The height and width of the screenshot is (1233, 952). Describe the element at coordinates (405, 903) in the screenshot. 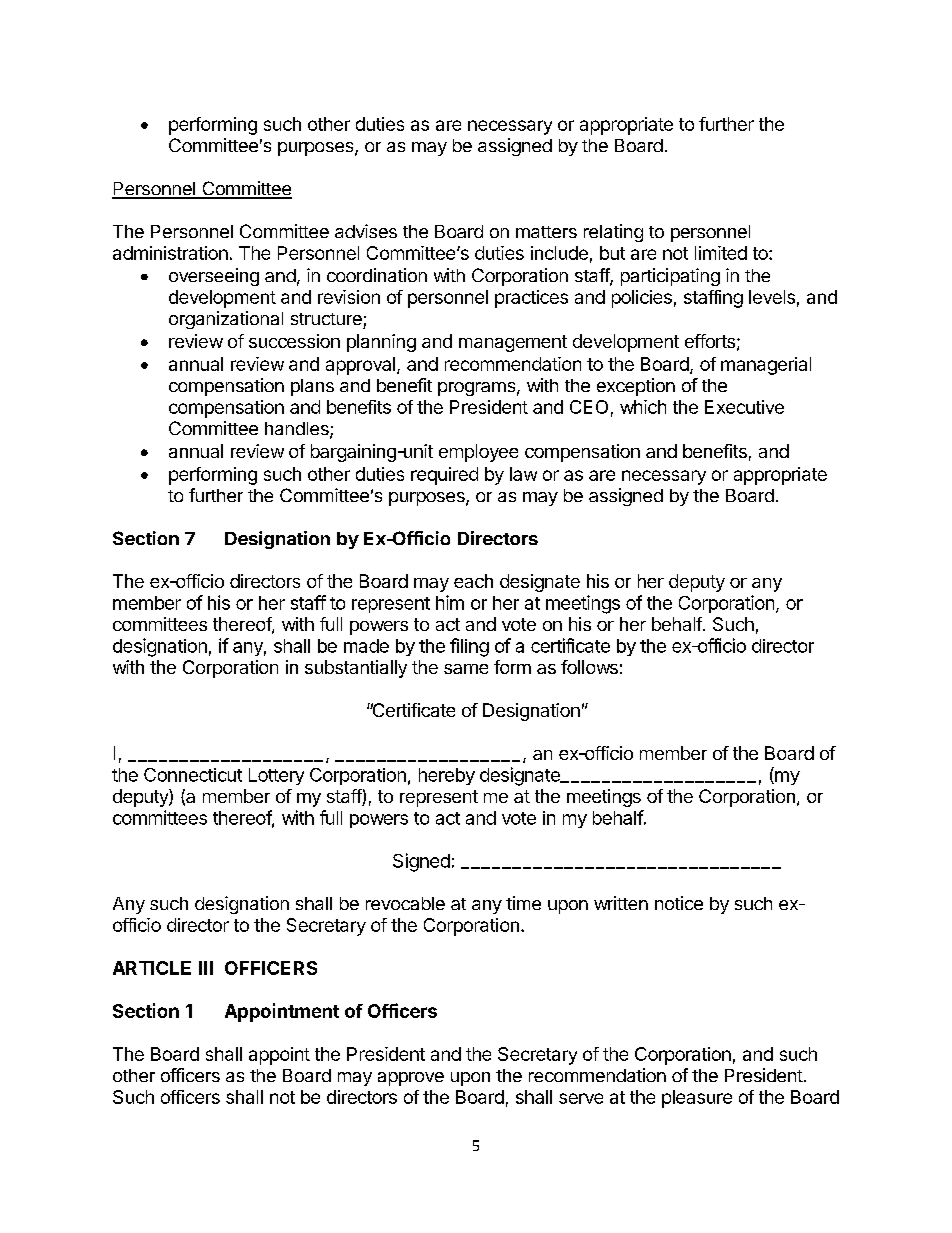

I see `revocable` at that location.
